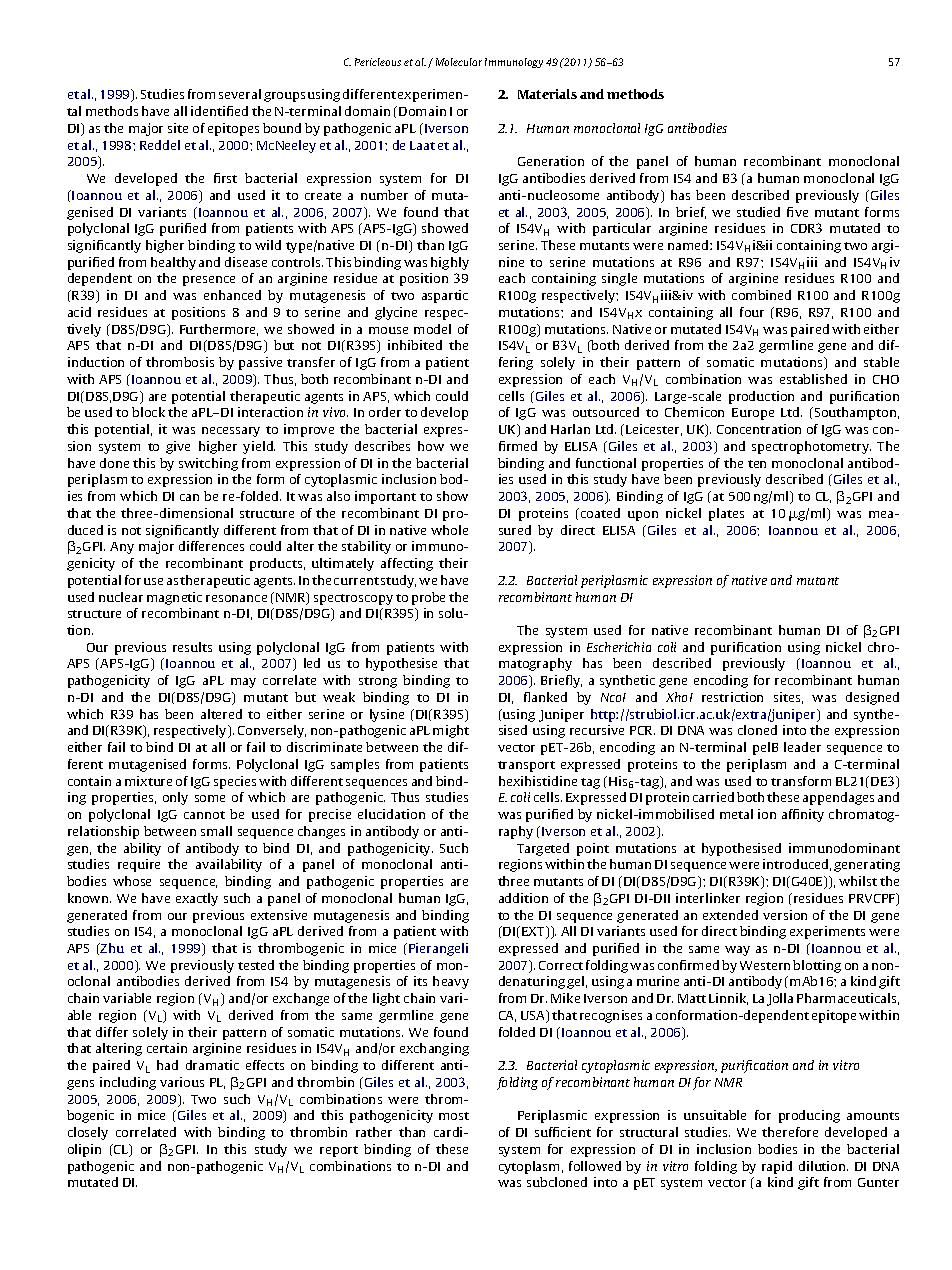 The height and width of the screenshot is (1270, 952). I want to click on whilst, so click(858, 881).
